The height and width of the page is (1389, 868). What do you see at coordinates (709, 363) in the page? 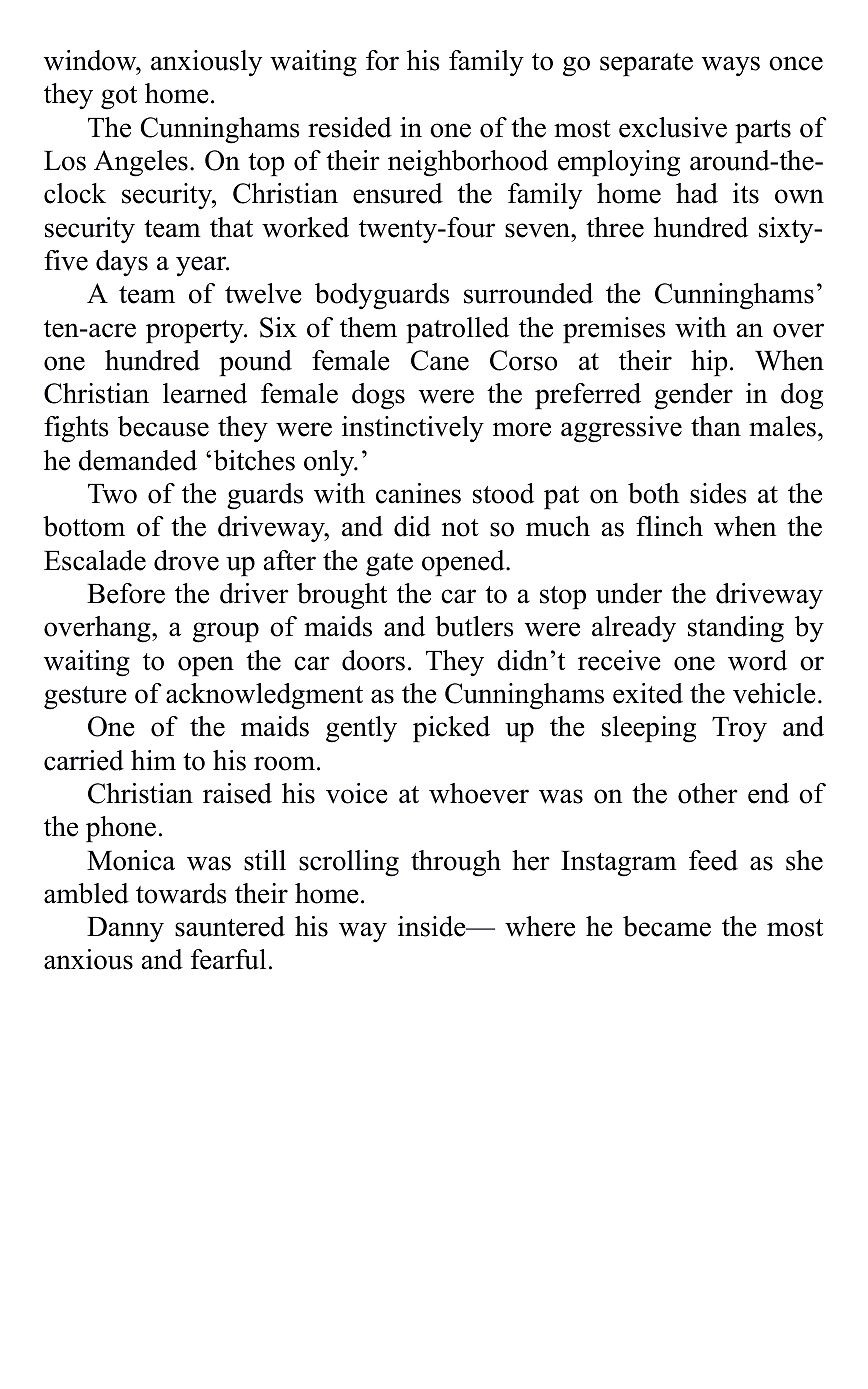
I see `hip` at bounding box center [709, 363].
